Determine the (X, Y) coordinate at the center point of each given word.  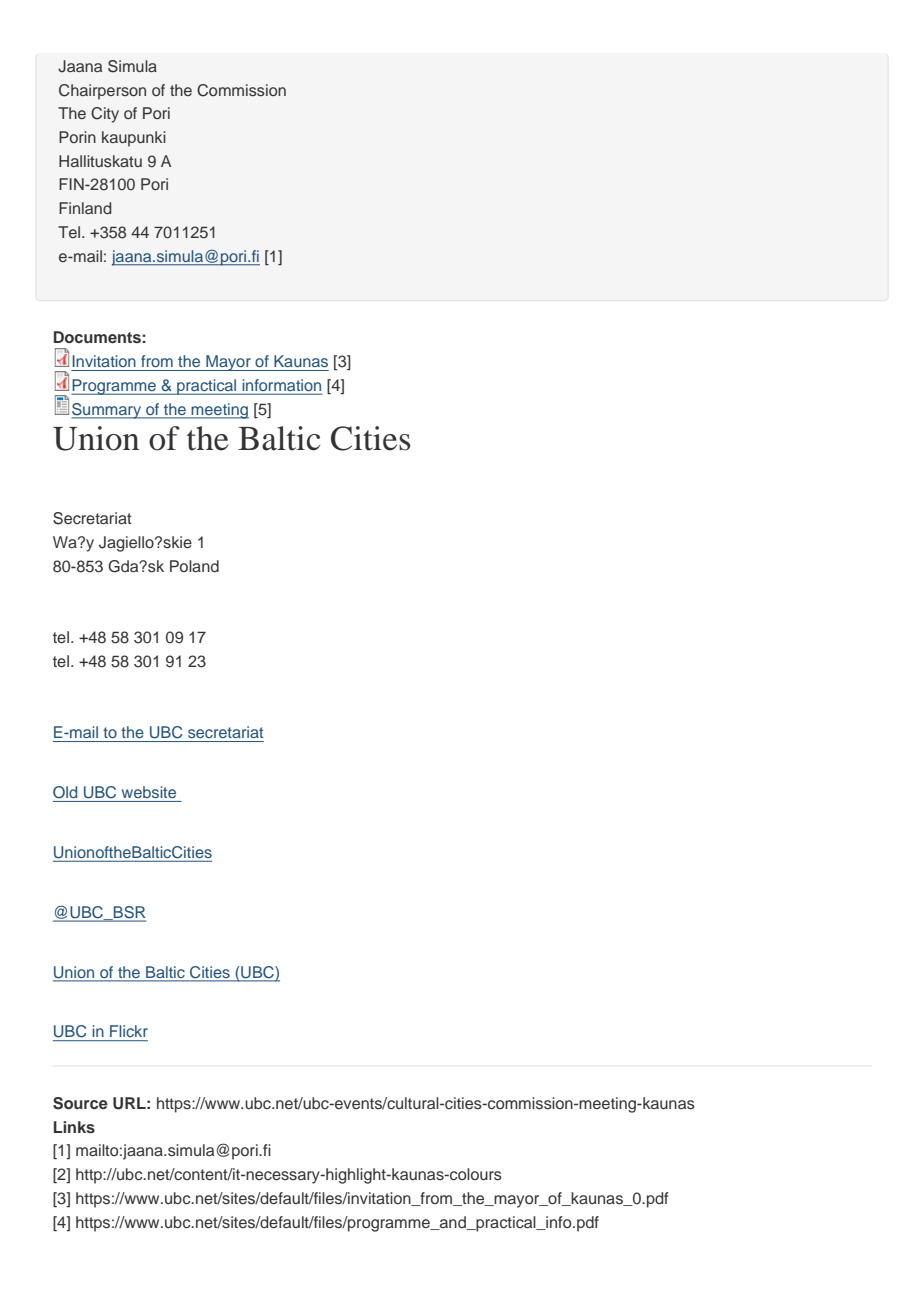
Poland (194, 566)
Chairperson (102, 92)
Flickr (129, 1031)
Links (74, 1127)
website (149, 792)
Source (80, 1103)
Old (65, 792)
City (105, 115)
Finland (85, 208)
